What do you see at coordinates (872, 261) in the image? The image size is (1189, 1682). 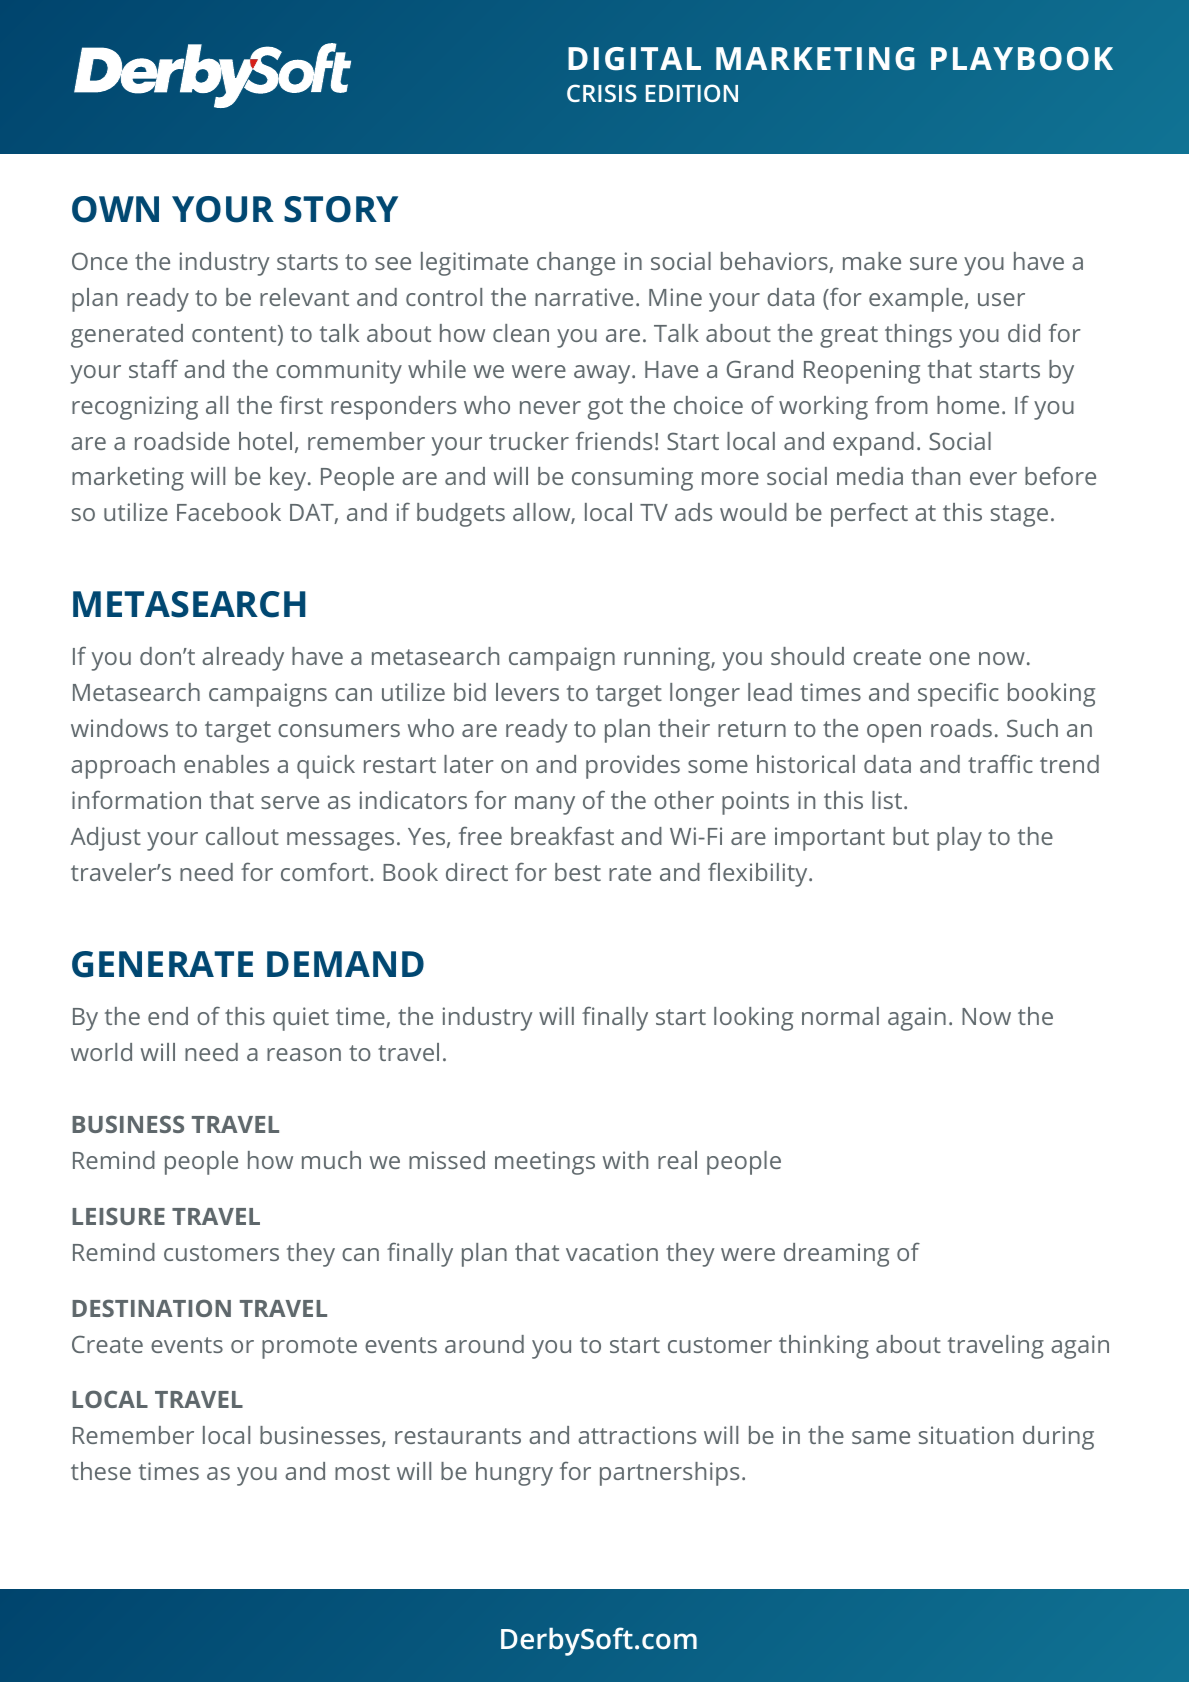 I see `make` at bounding box center [872, 261].
